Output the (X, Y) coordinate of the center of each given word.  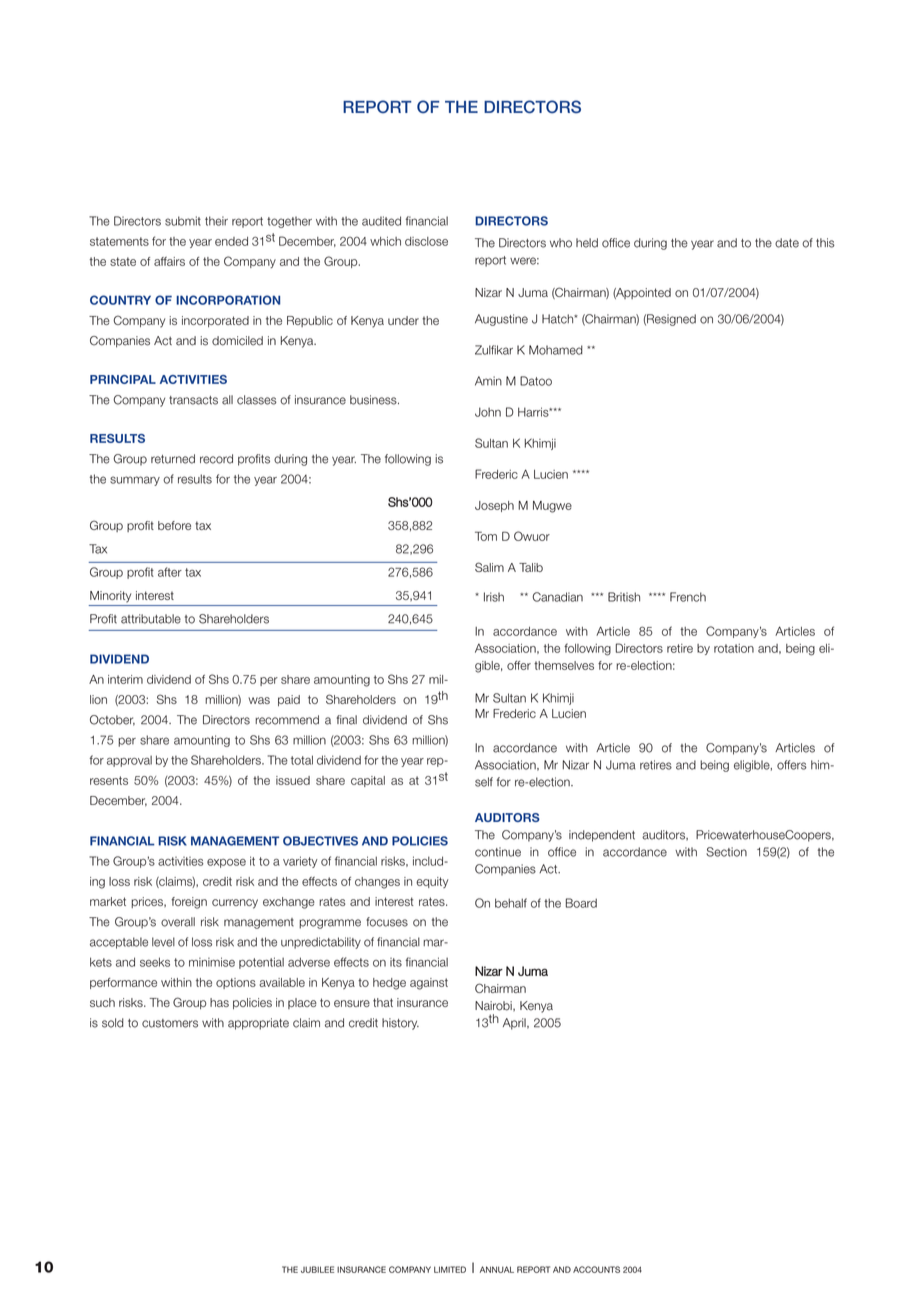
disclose (426, 241)
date (787, 243)
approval (129, 761)
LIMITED (450, 1269)
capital (368, 781)
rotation (734, 648)
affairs (169, 261)
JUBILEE (317, 1269)
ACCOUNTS (596, 1269)
